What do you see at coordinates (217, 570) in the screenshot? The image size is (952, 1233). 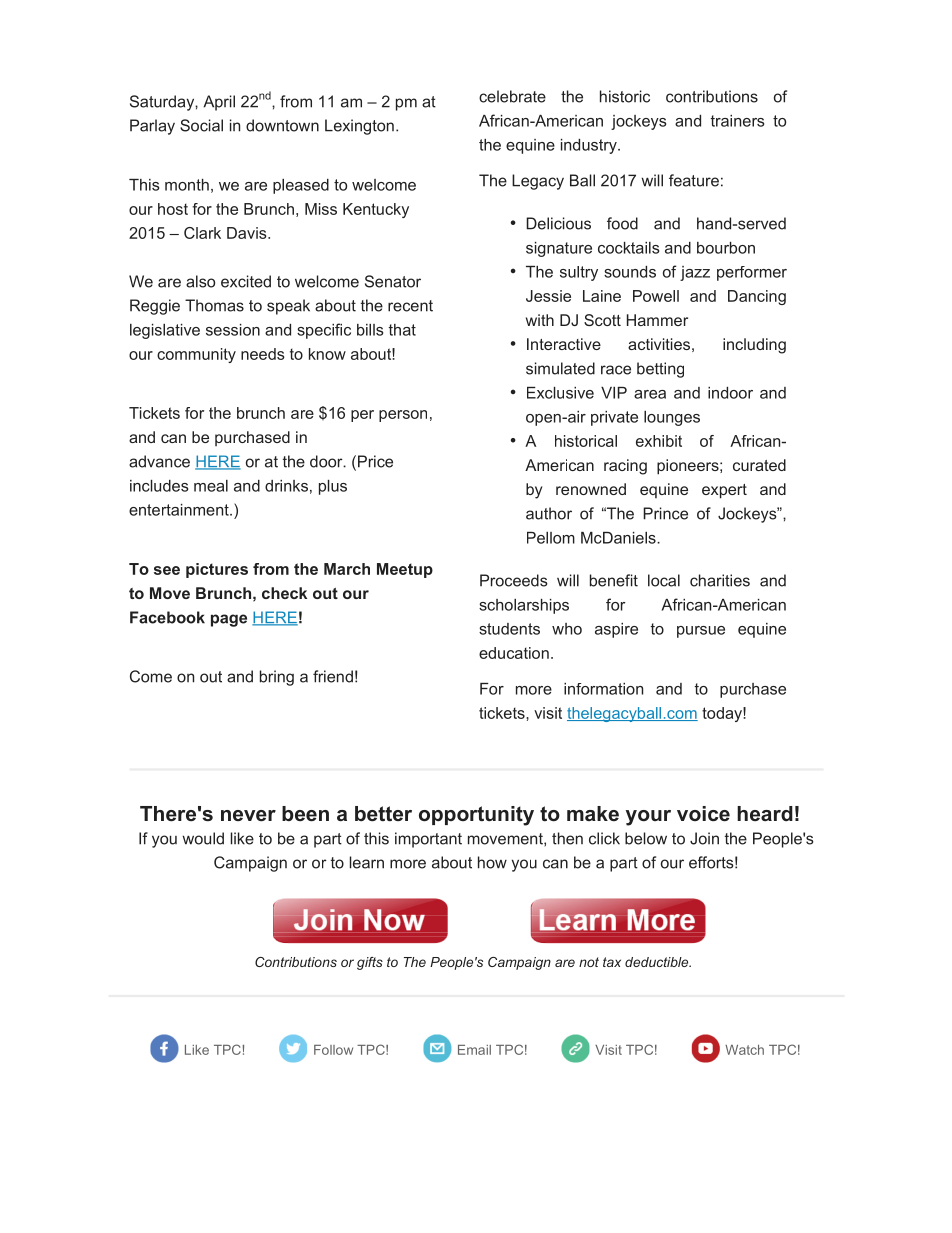 I see `pictures` at bounding box center [217, 570].
